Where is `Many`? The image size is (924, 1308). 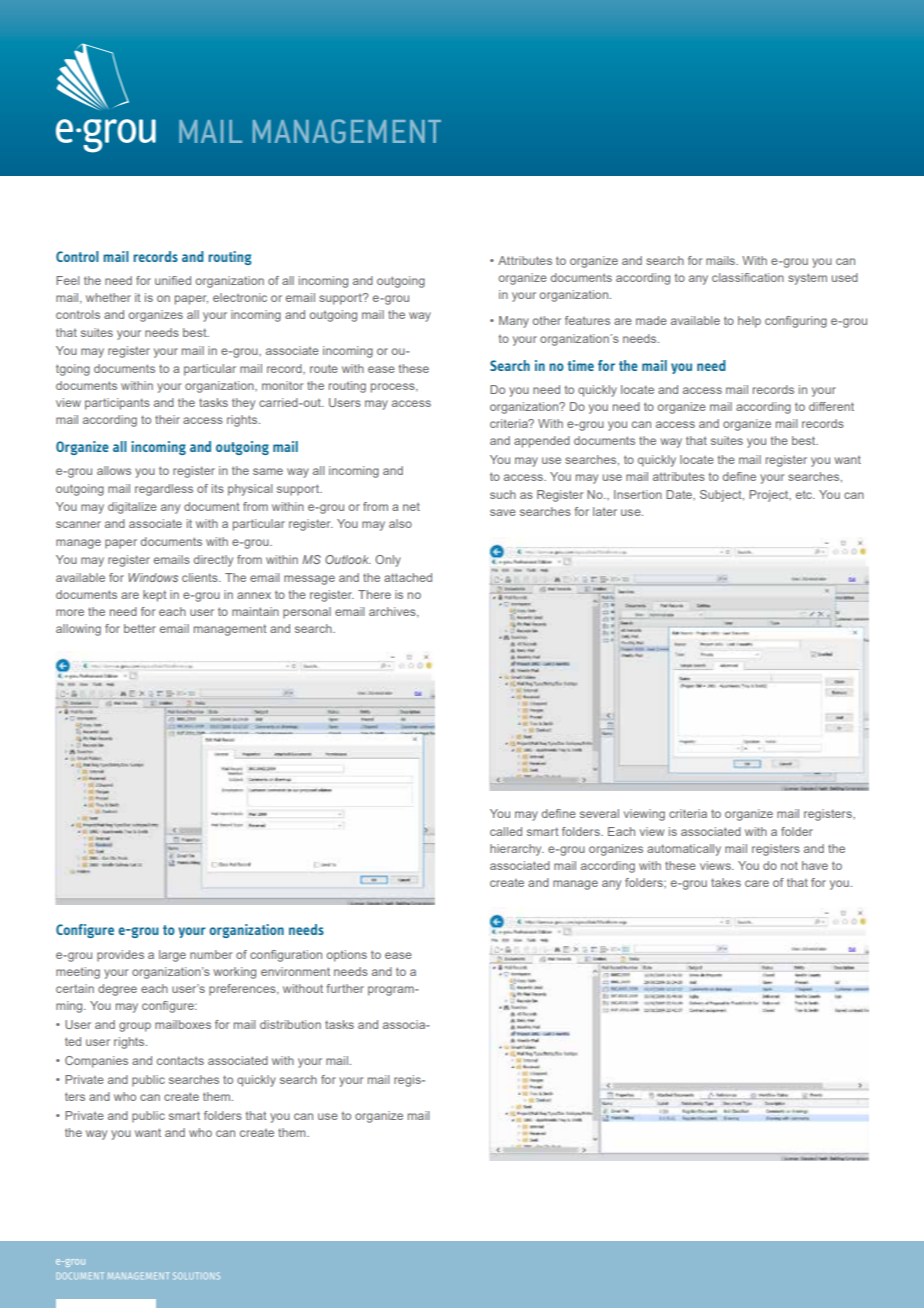 Many is located at coordinates (514, 322).
